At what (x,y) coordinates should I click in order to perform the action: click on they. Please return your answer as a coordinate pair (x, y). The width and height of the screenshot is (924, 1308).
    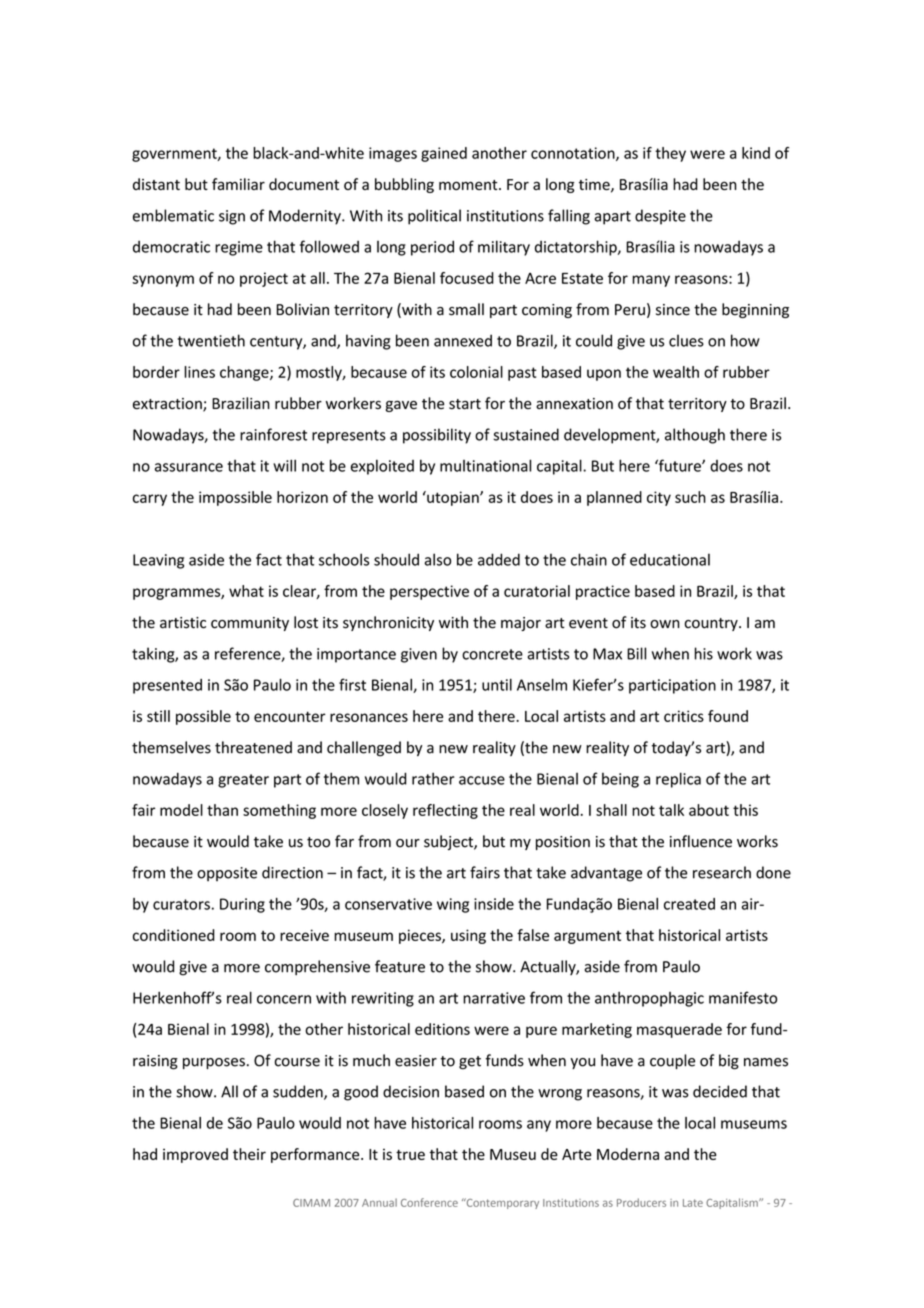
    Looking at the image, I should click on (670, 154).
